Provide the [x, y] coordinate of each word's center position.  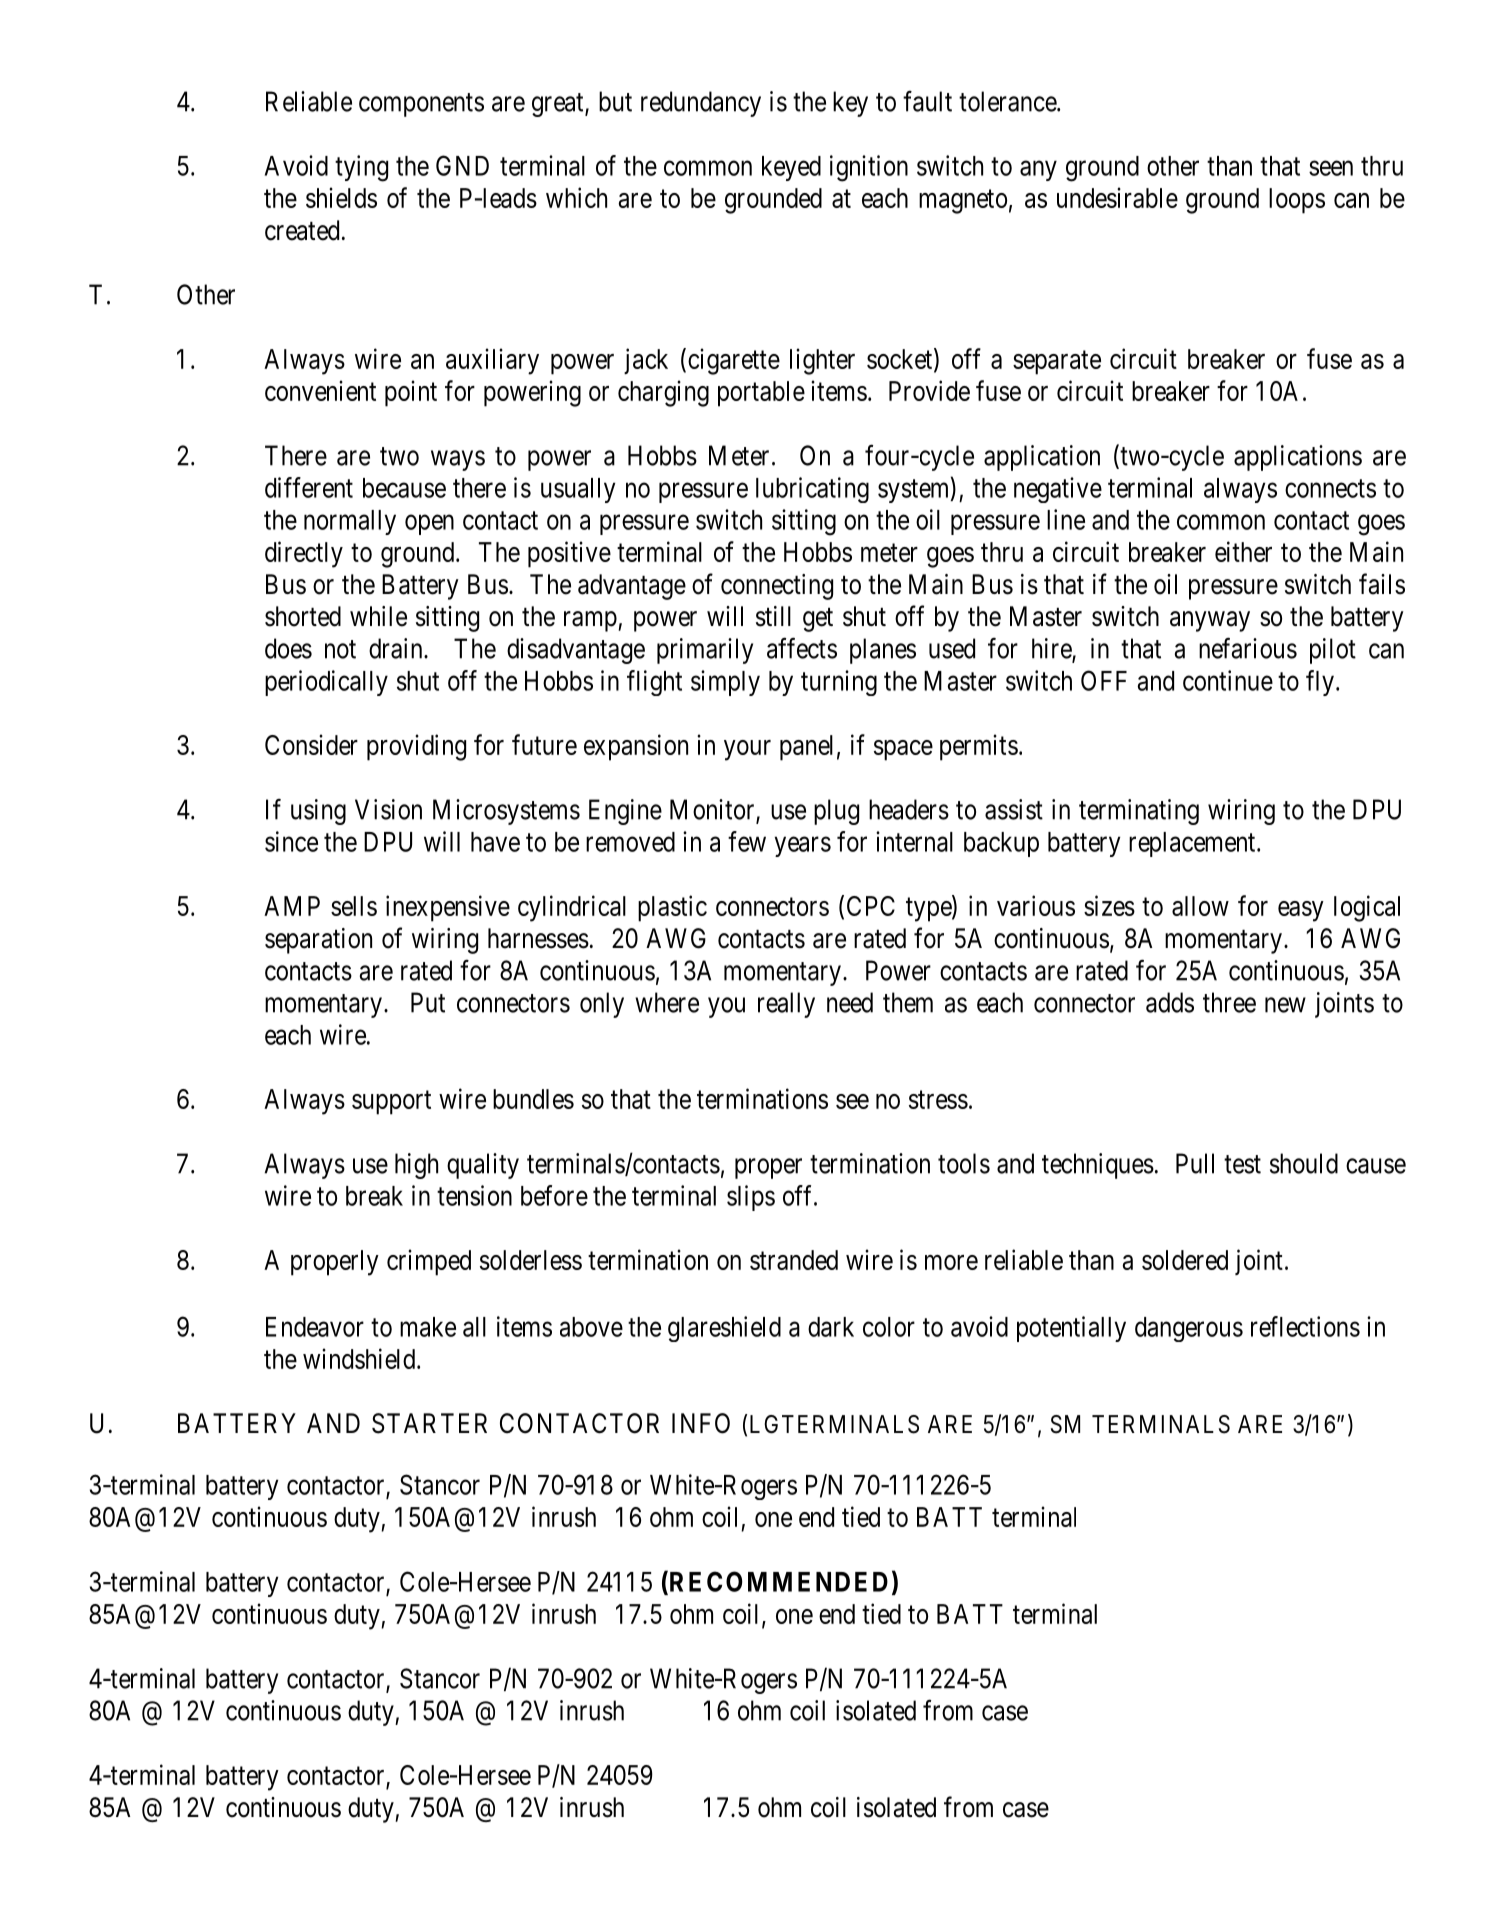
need [850, 1002]
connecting [777, 587]
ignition [869, 168]
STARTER [429, 1423]
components [421, 105]
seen [1331, 168]
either [1243, 551]
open [429, 525]
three [1229, 1002]
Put [428, 1002]
